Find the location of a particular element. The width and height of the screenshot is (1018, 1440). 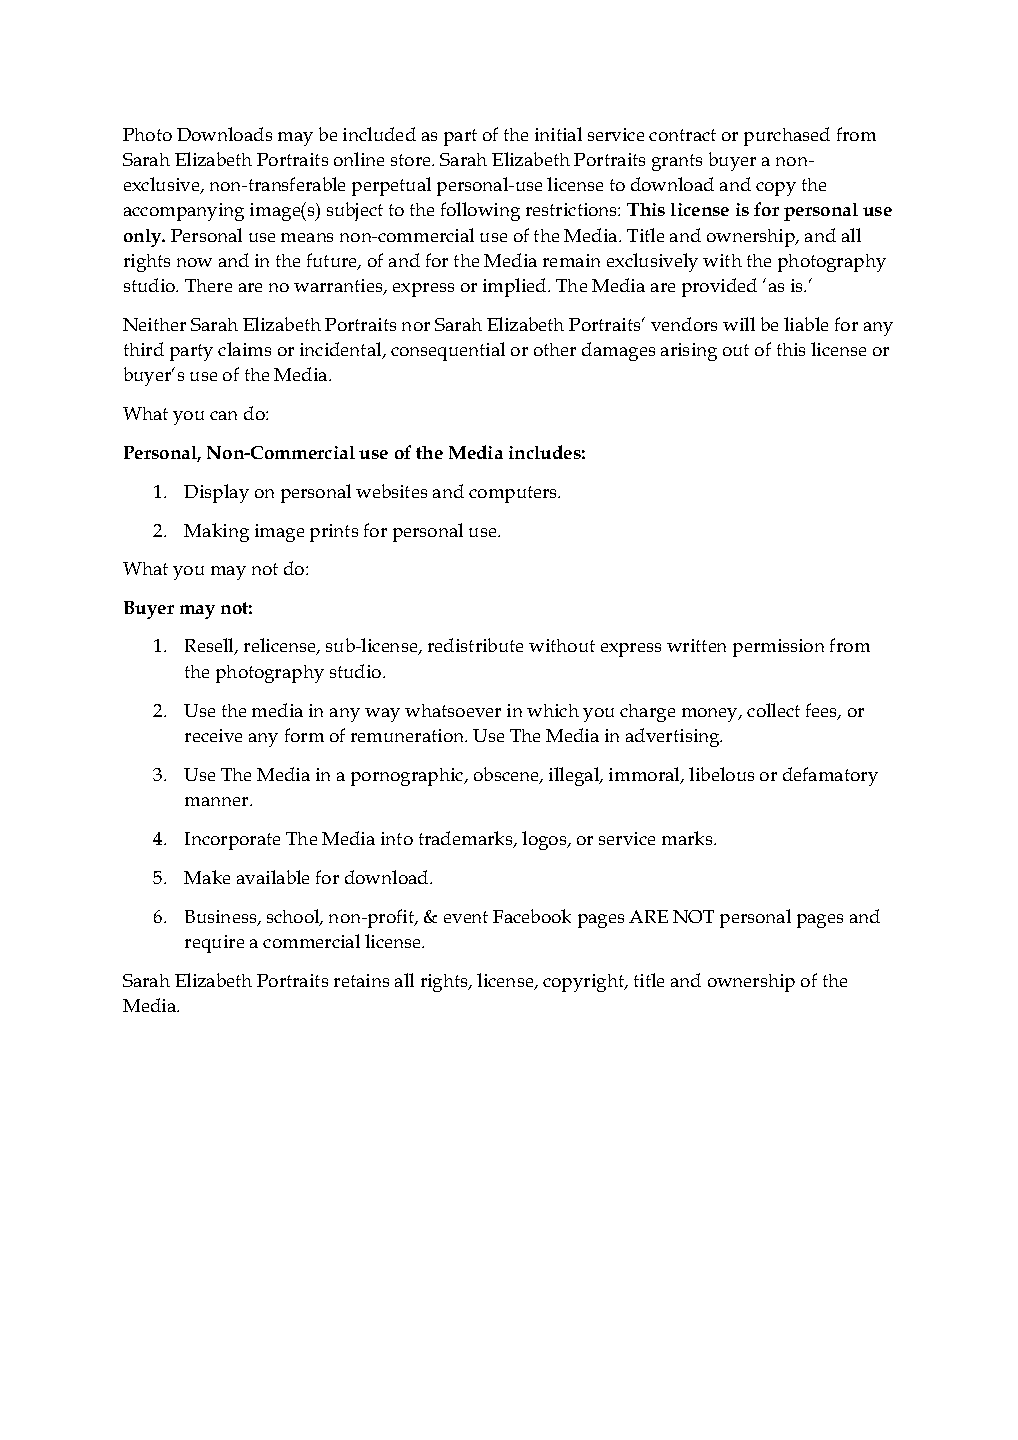

Facebook is located at coordinates (532, 916).
